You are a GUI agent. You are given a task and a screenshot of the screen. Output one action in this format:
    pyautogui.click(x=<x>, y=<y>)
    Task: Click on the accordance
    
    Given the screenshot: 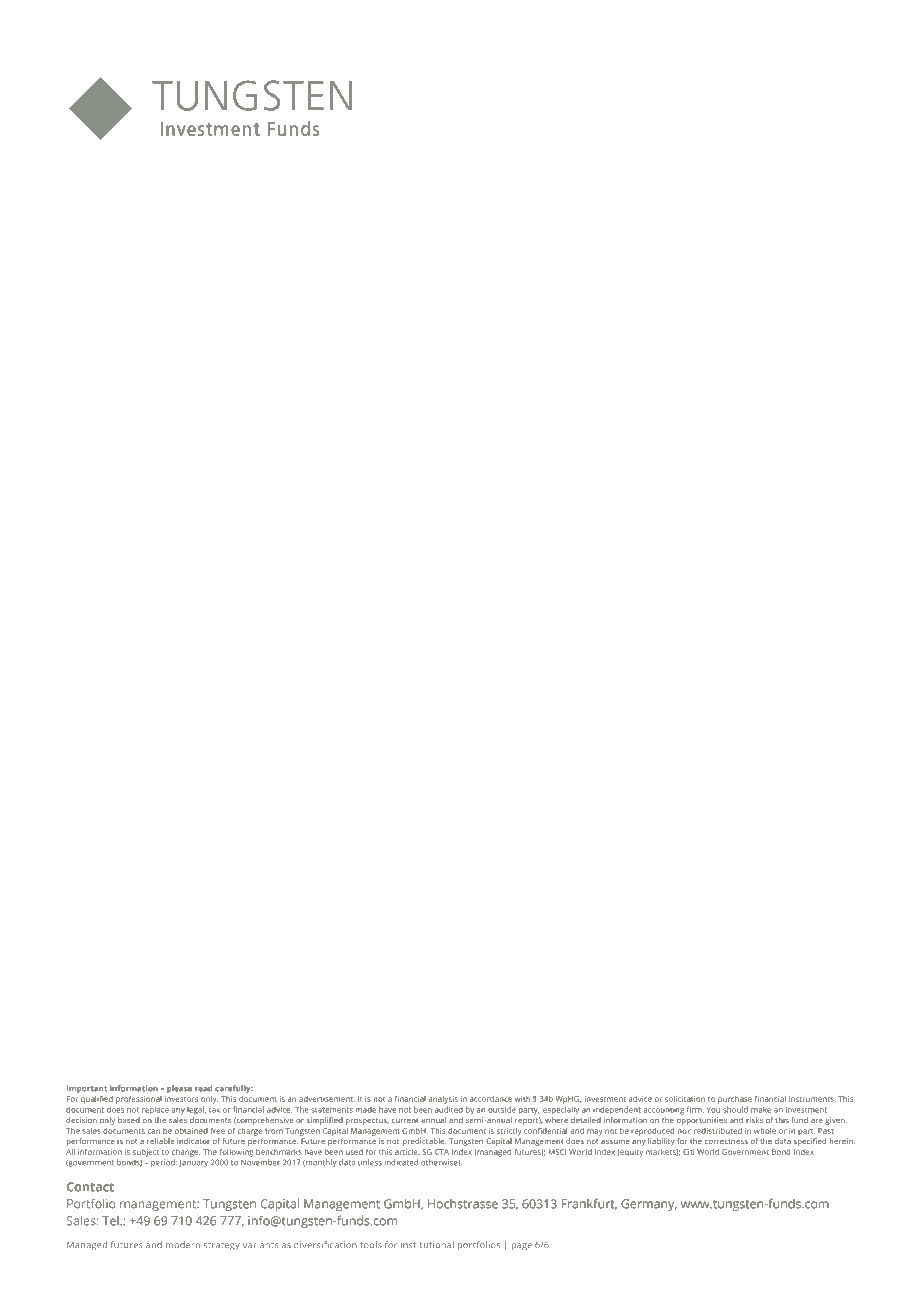 What is the action you would take?
    pyautogui.click(x=491, y=1099)
